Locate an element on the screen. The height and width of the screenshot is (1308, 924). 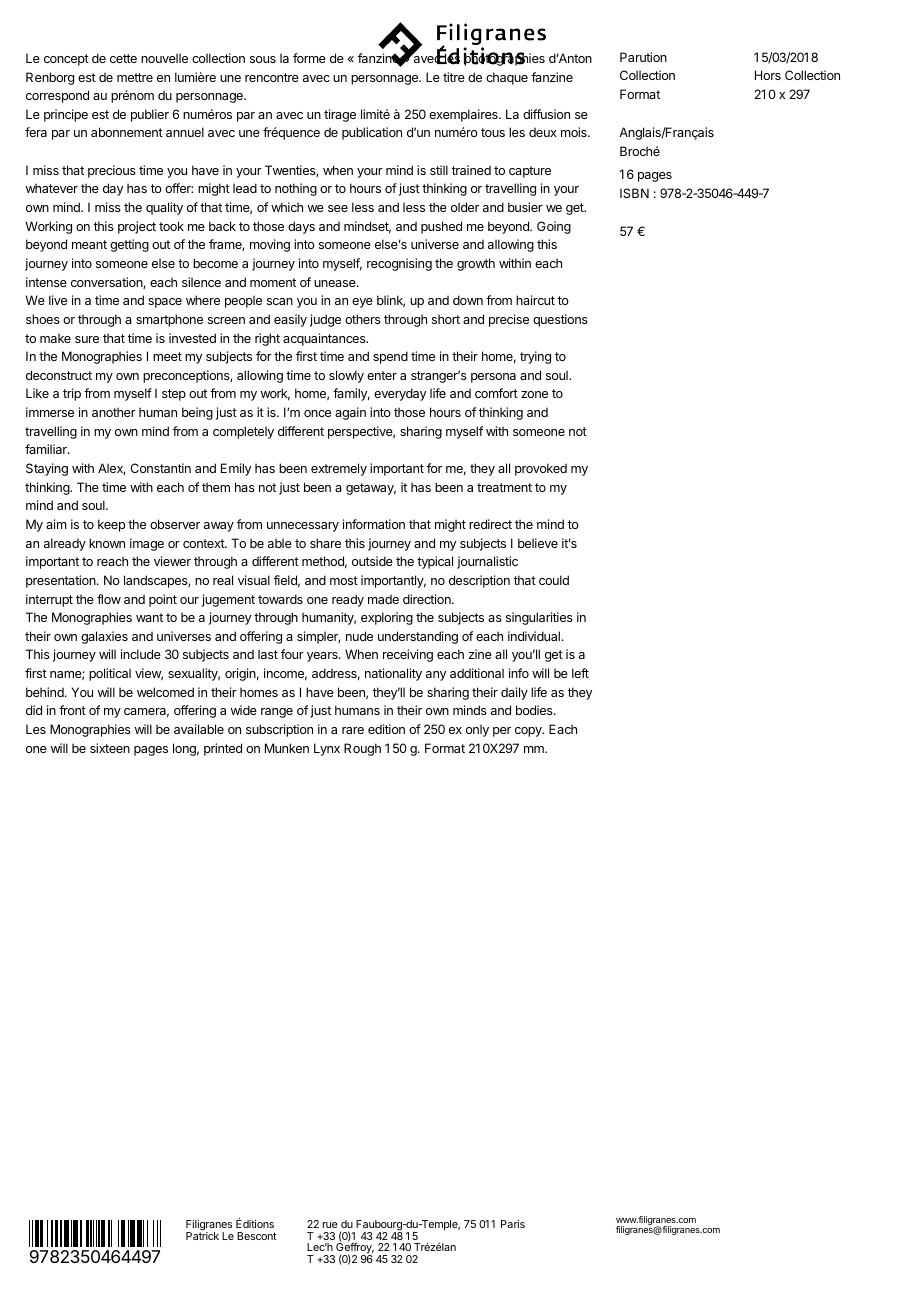
left is located at coordinates (580, 673).
